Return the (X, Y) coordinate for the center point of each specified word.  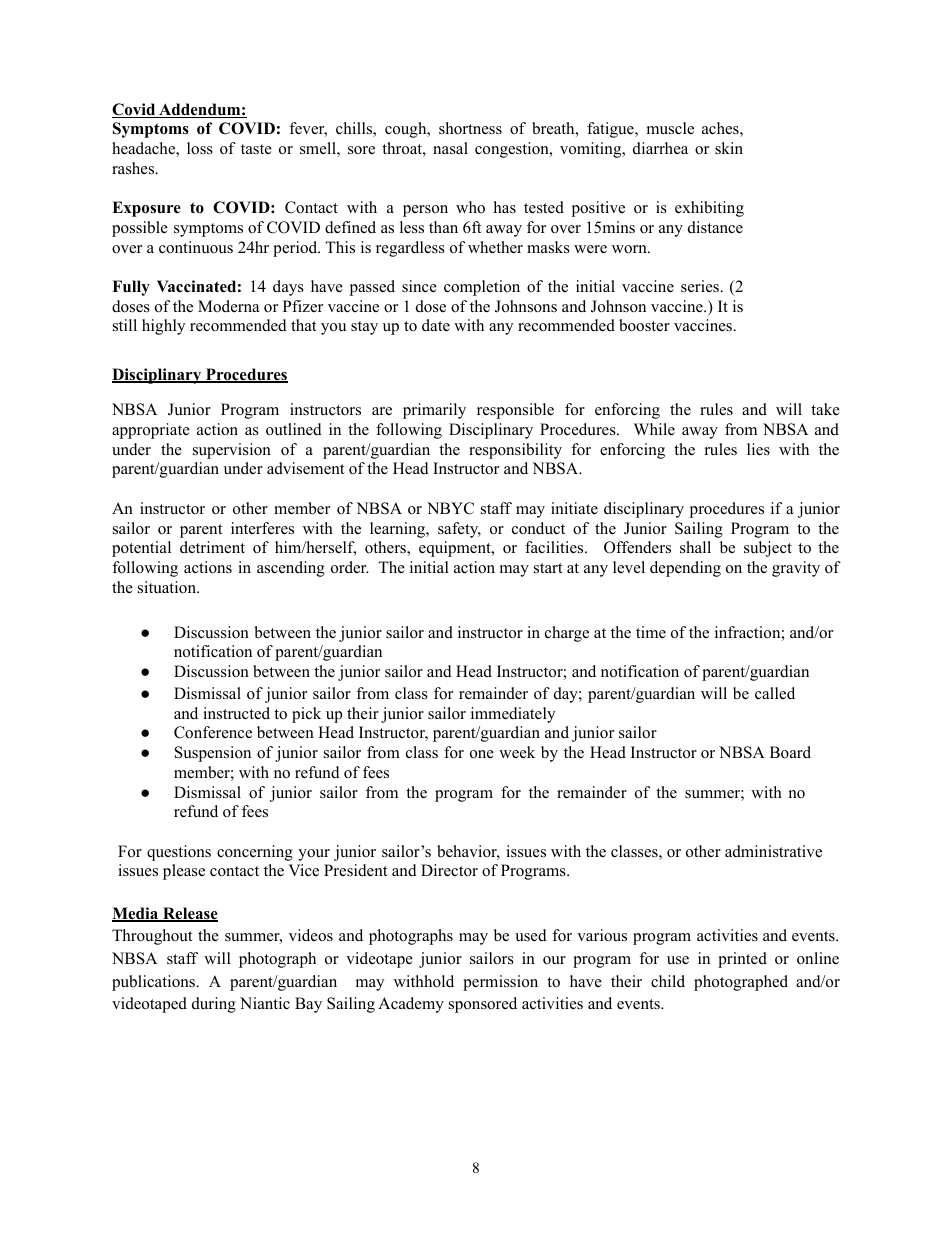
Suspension (213, 754)
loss (200, 148)
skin (729, 148)
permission (500, 983)
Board (790, 752)
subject (768, 549)
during (214, 1005)
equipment (456, 549)
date (436, 325)
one (482, 754)
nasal (450, 148)
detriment (212, 547)
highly (163, 327)
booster (644, 325)
